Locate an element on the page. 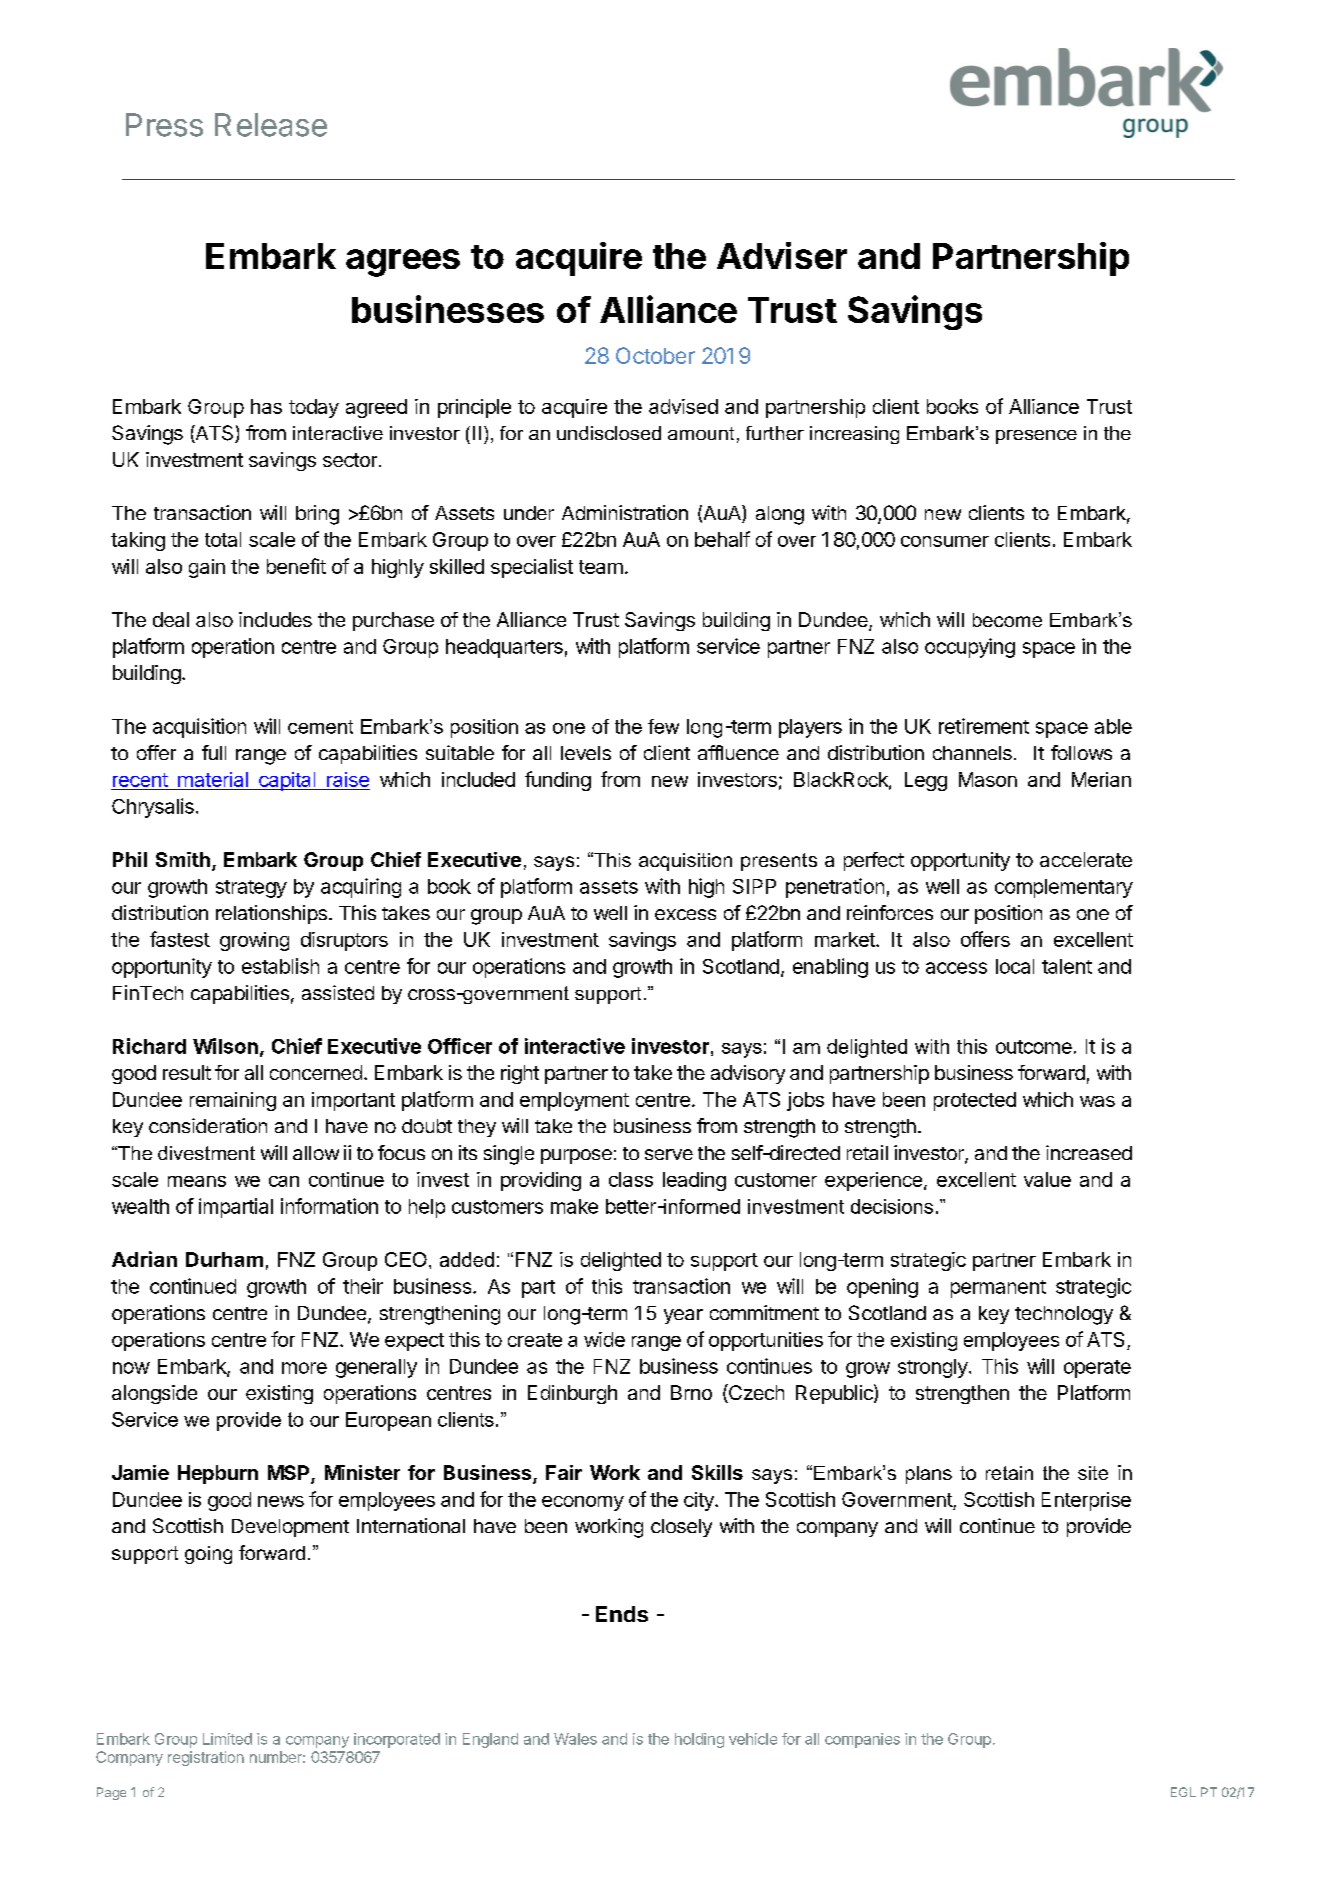 The image size is (1333, 1886). EGL is located at coordinates (1183, 1792).
